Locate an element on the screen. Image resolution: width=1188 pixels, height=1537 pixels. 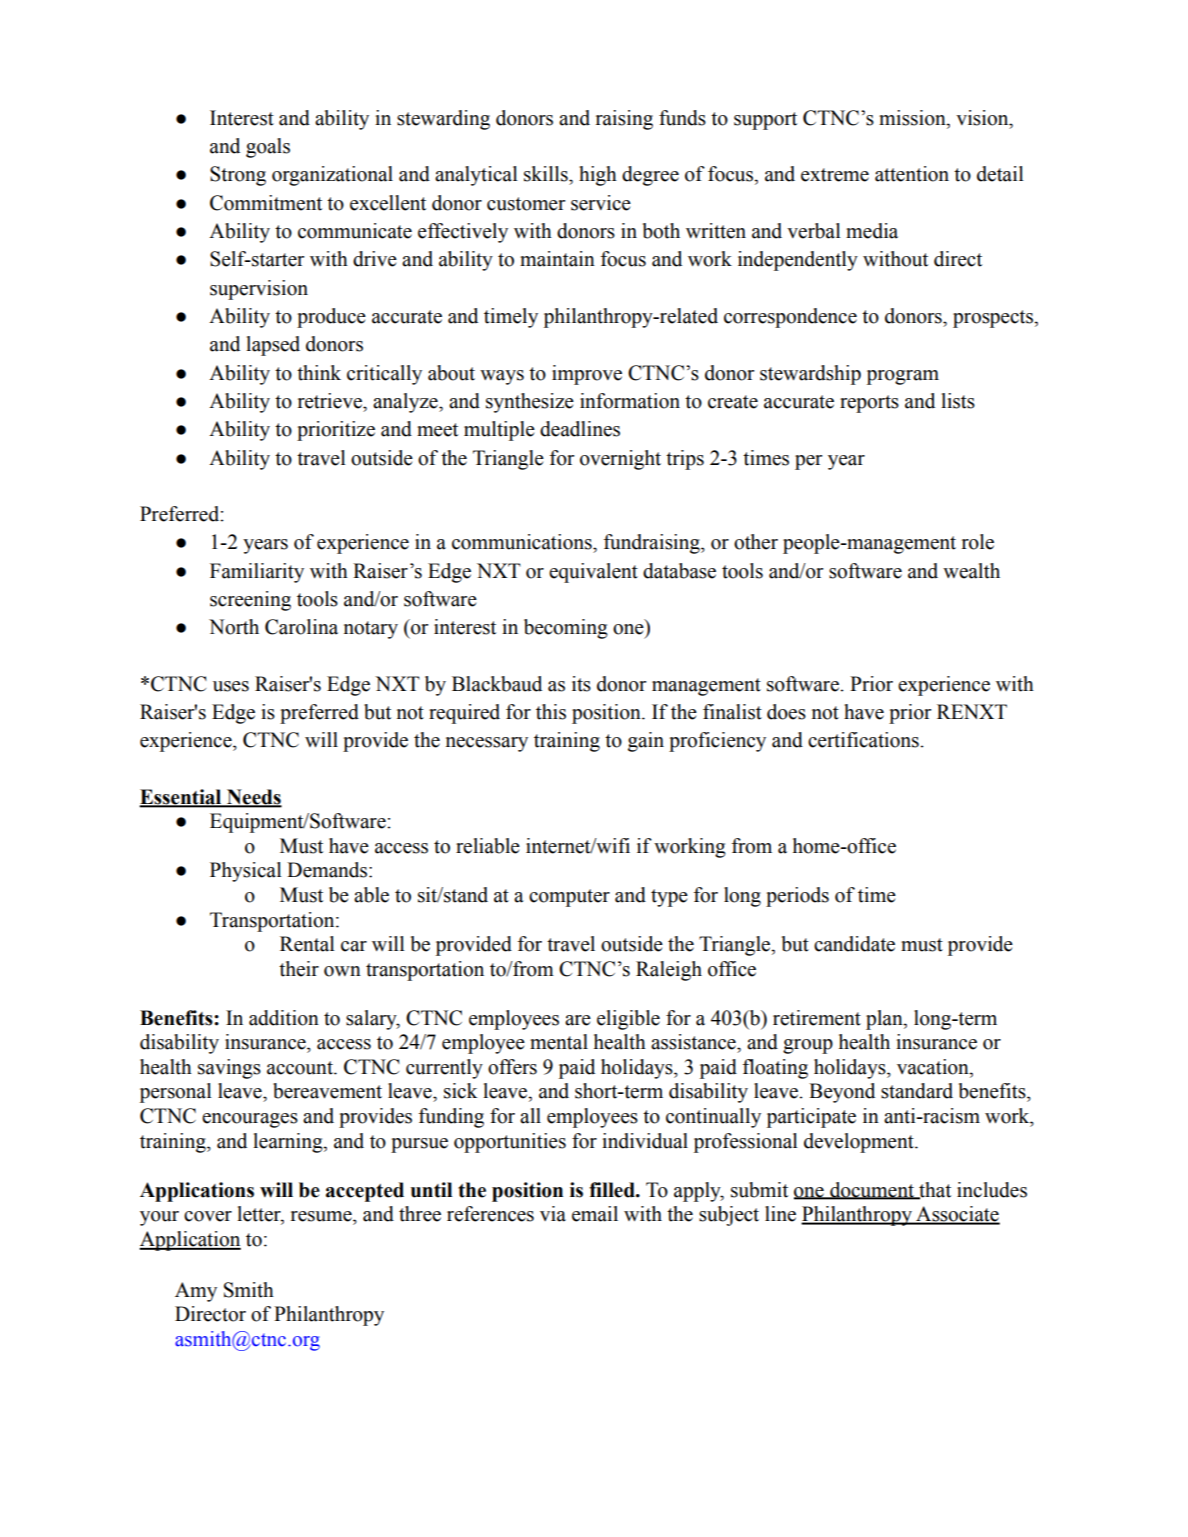
Associate is located at coordinates (957, 1215).
